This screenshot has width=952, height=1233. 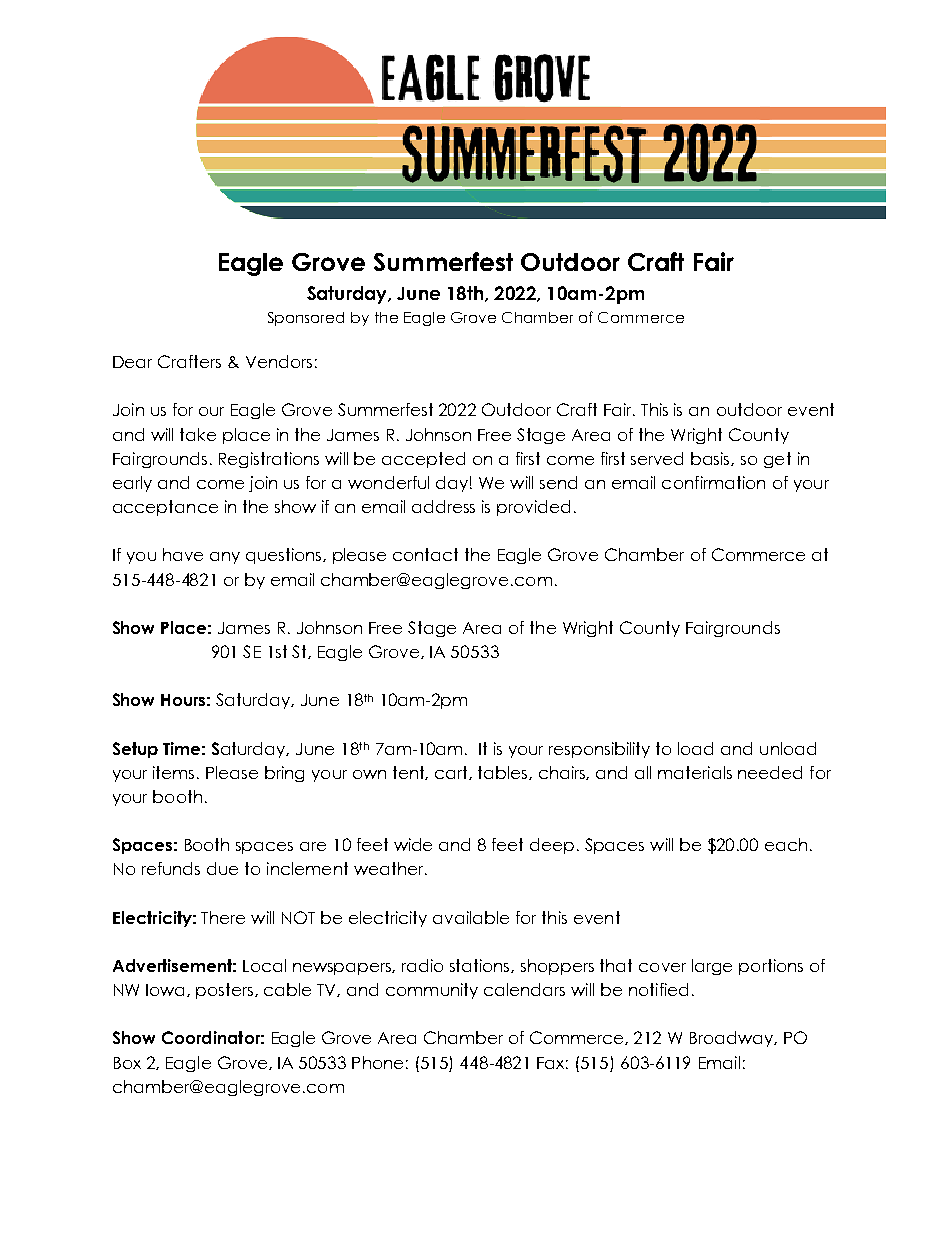 I want to click on tent, so click(x=410, y=773).
